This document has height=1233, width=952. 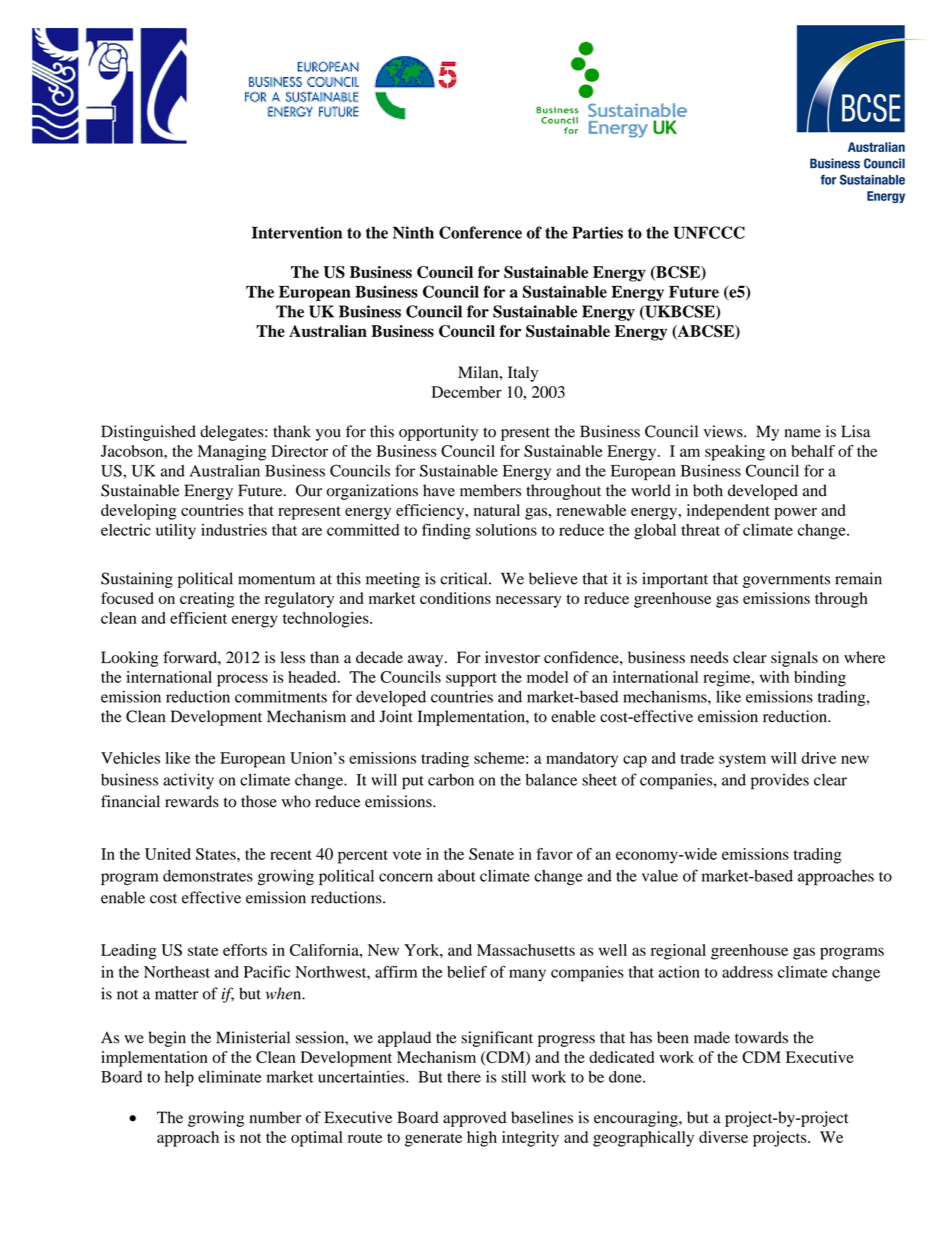 What do you see at coordinates (723, 1137) in the document?
I see `diverse` at bounding box center [723, 1137].
